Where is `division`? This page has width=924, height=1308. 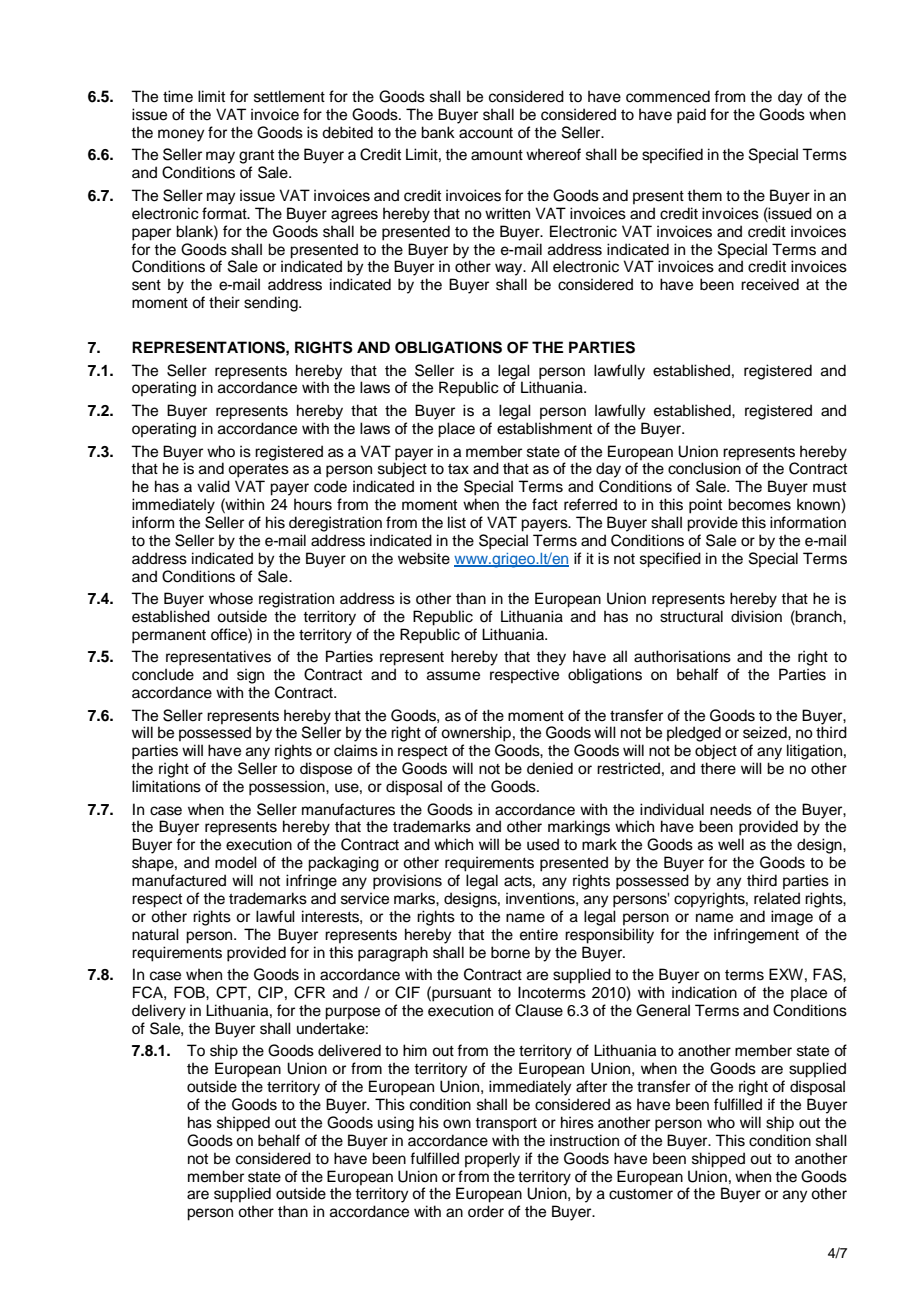 division is located at coordinates (756, 616).
